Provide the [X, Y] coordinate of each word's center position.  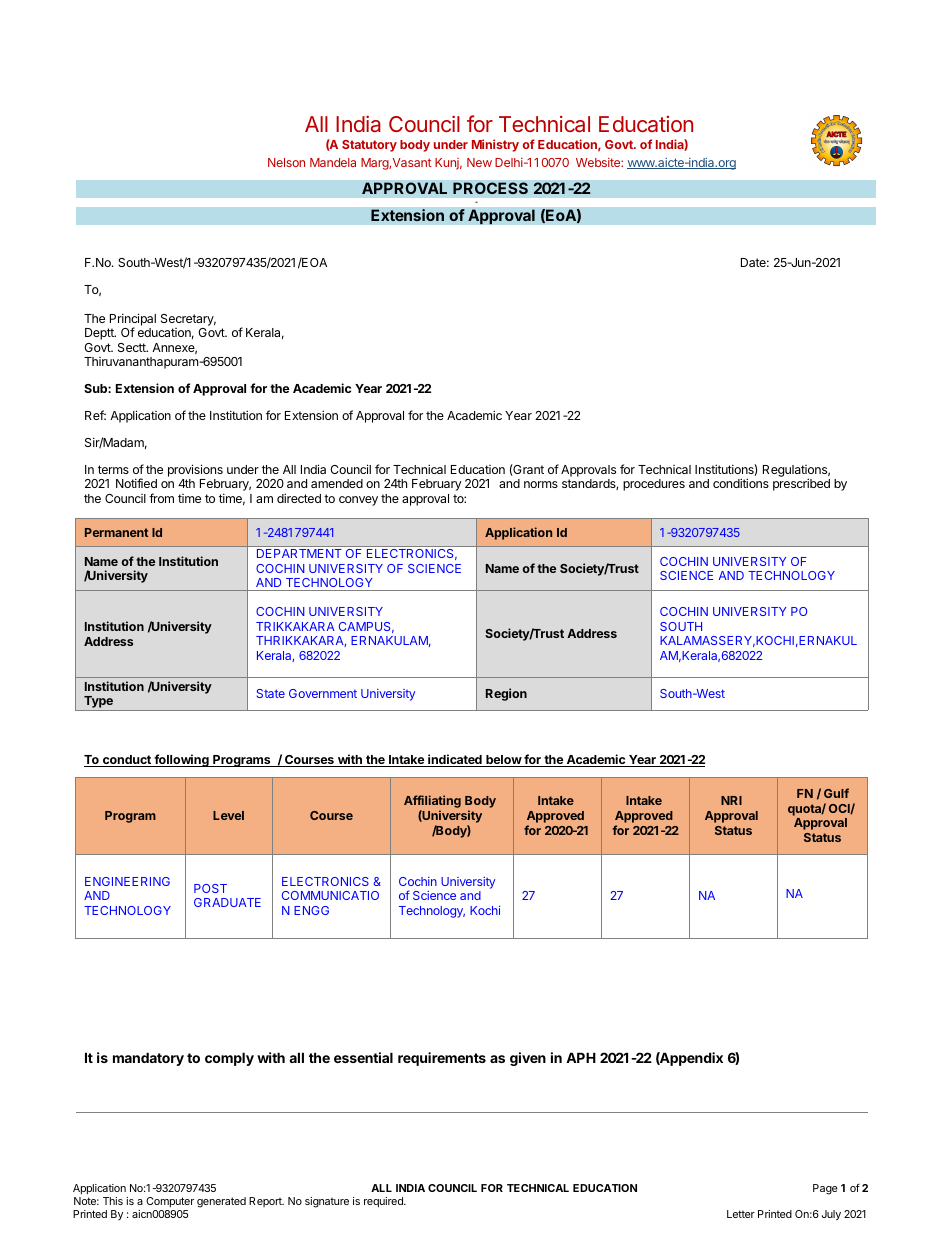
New [479, 162]
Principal [133, 320]
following [181, 760]
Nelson [286, 162]
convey [358, 501]
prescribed [801, 484]
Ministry [495, 145]
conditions [741, 483]
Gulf [836, 793]
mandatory [148, 1059]
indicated [455, 760]
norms [541, 484]
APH [581, 1057]
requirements [442, 1059]
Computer [170, 1202]
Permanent [116, 532]
